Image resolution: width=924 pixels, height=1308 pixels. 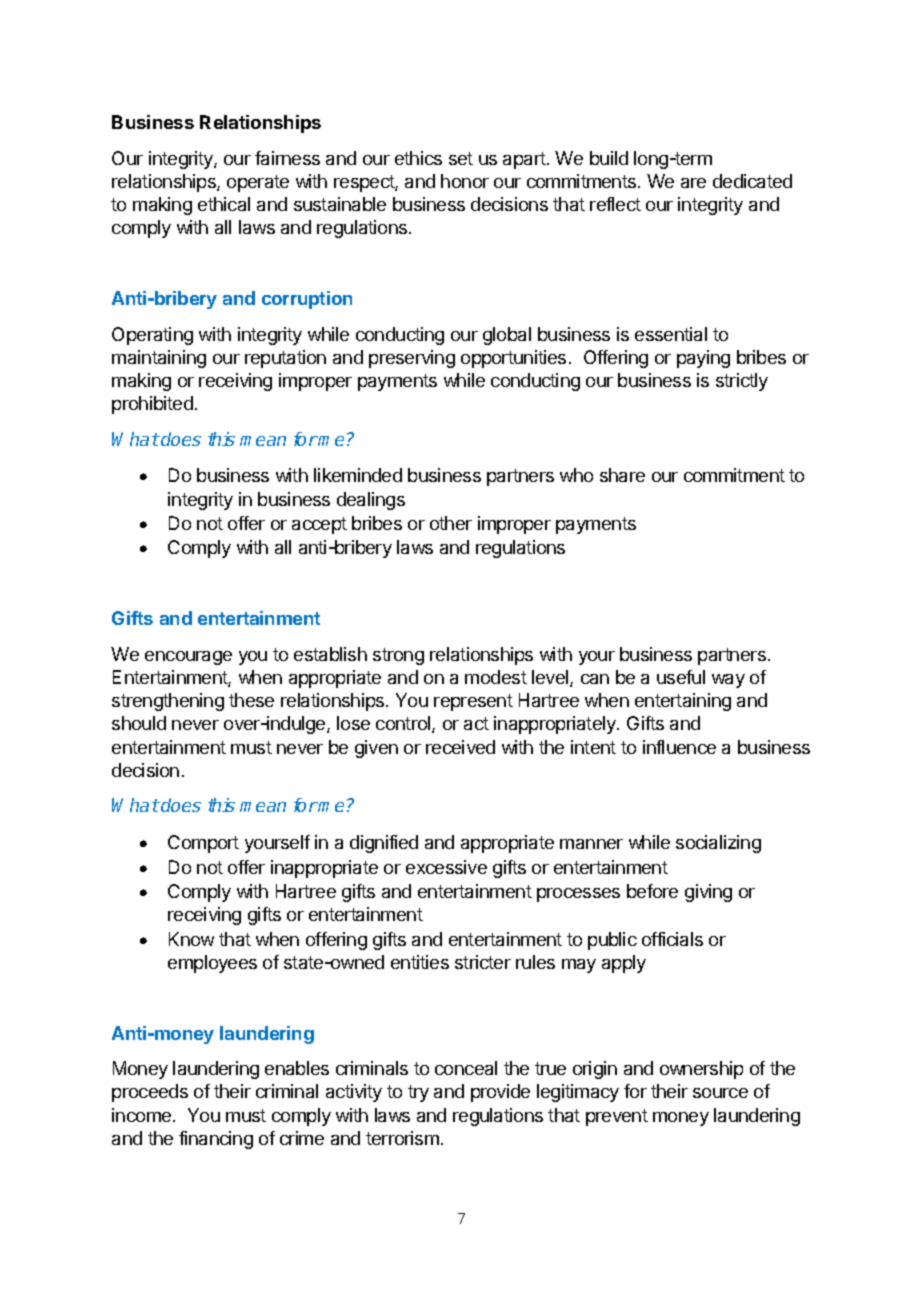 What do you see at coordinates (251, 700) in the image?
I see `these` at bounding box center [251, 700].
